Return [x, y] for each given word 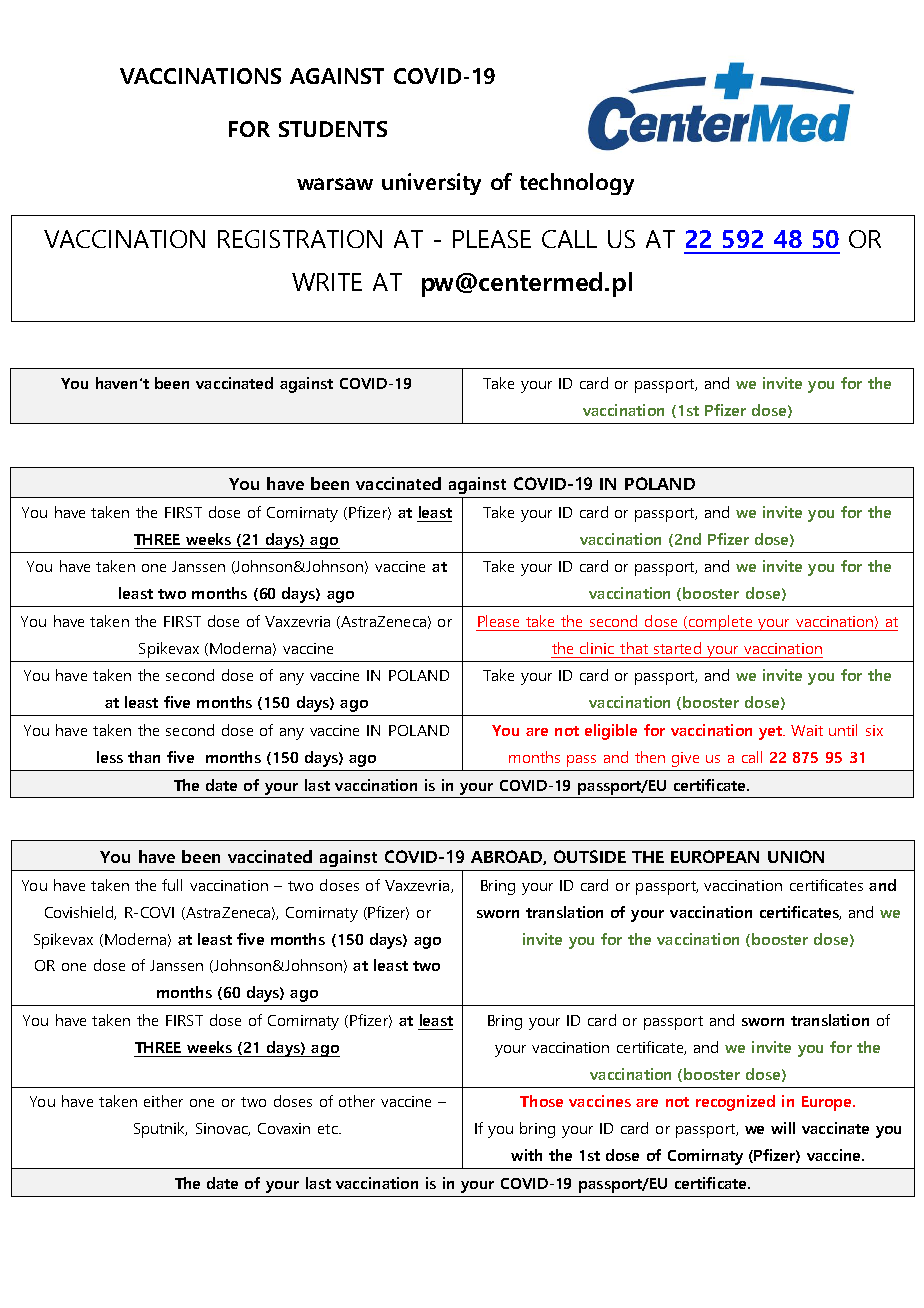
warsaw [335, 184]
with [526, 1155]
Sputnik [160, 1130]
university [431, 184]
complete [721, 623]
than [144, 757]
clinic [597, 648]
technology [577, 184]
